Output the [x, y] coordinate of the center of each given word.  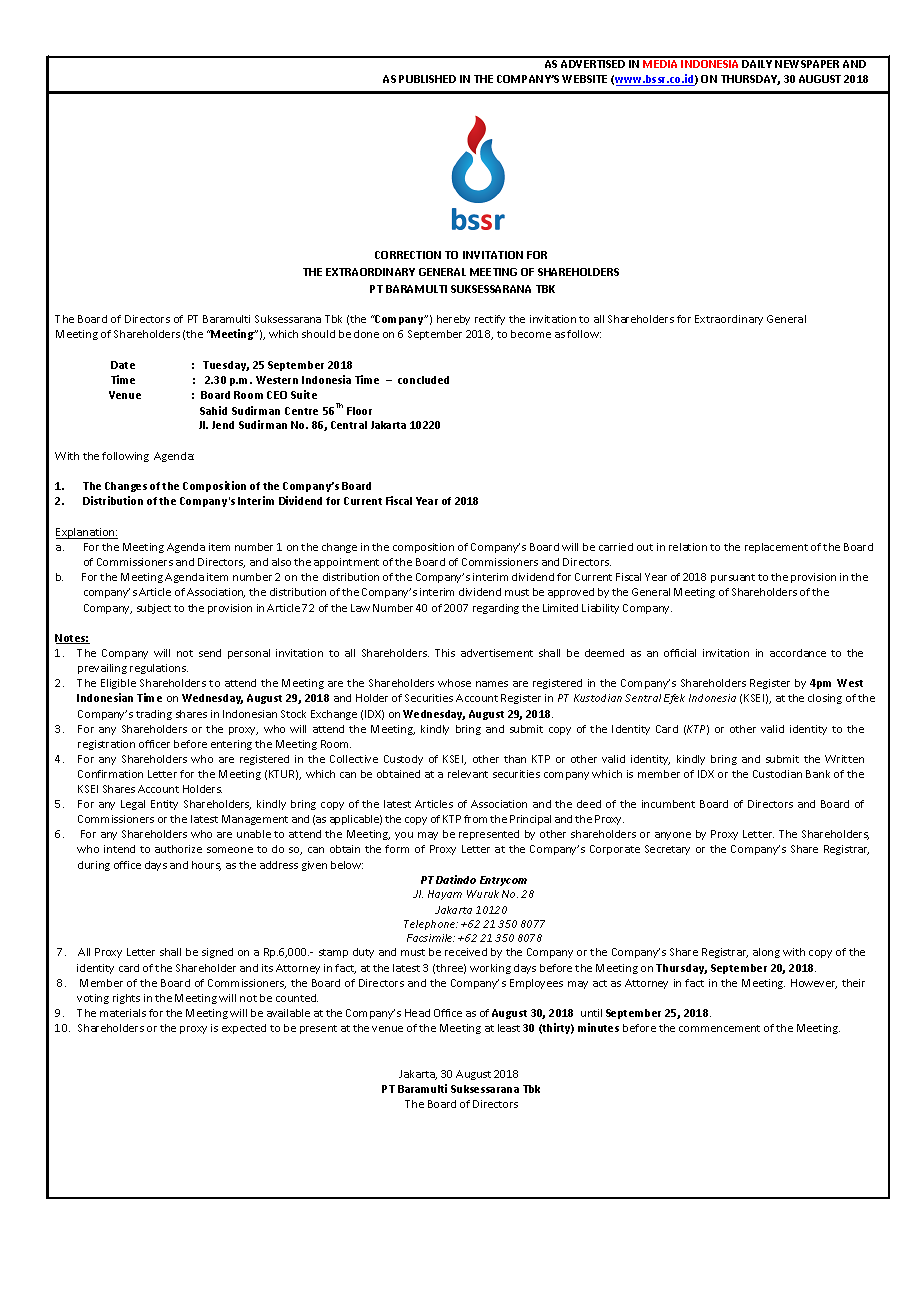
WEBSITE [584, 79]
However [814, 984]
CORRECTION [408, 255]
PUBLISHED [427, 79]
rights [126, 999]
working [490, 969]
